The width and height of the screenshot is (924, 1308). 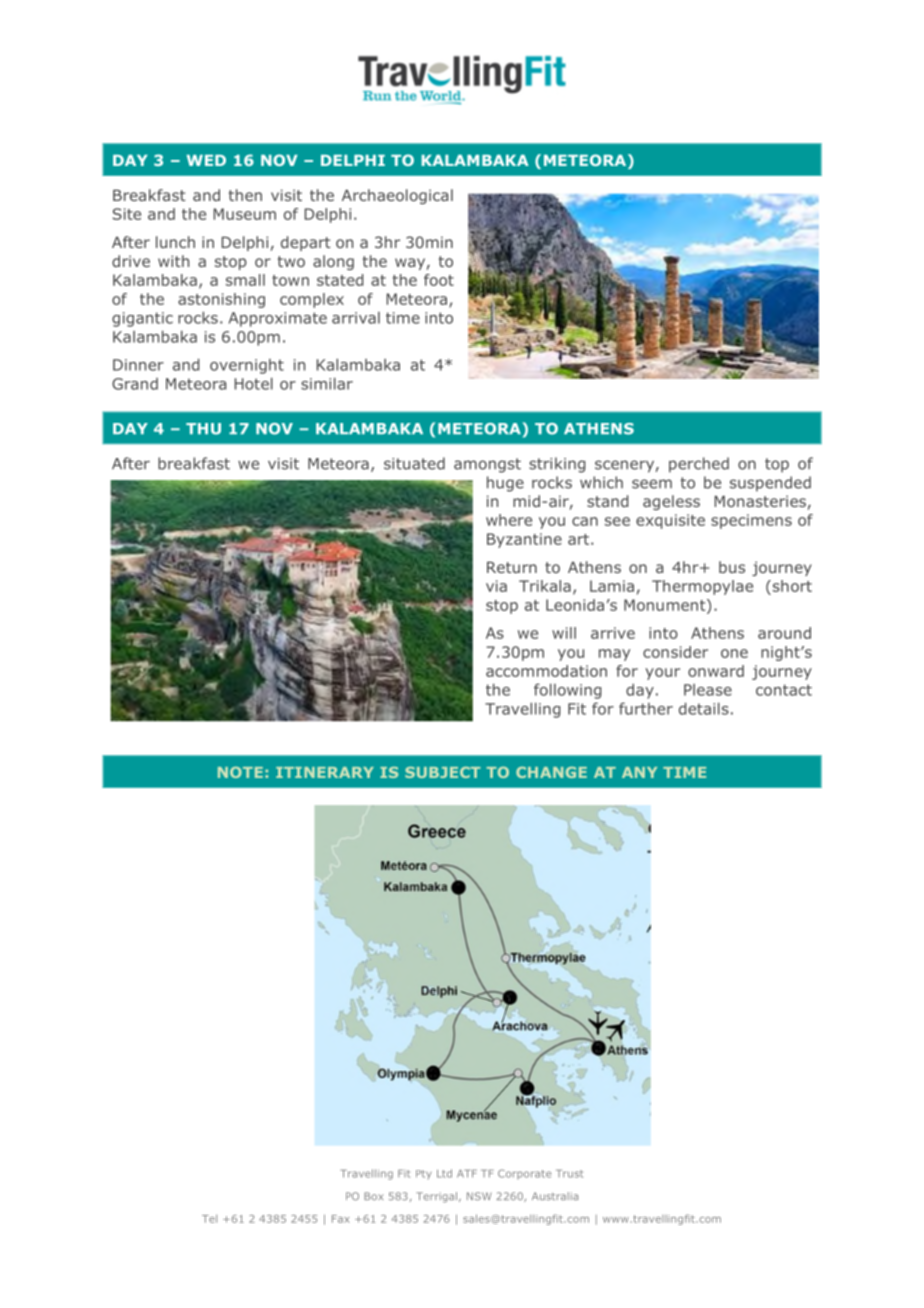 What do you see at coordinates (397, 196) in the screenshot?
I see `Archaeological` at bounding box center [397, 196].
